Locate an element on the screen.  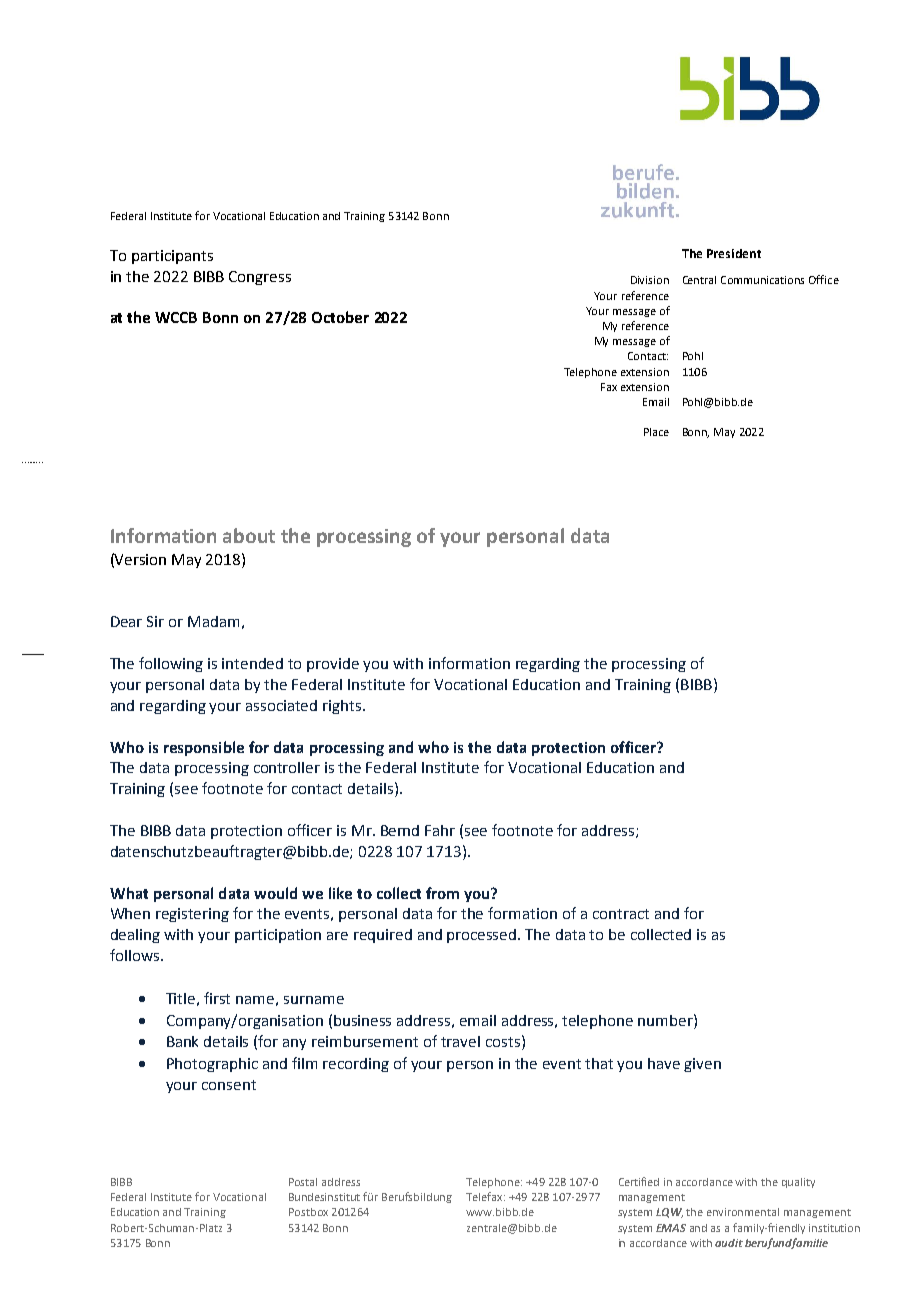
October is located at coordinates (340, 317).
